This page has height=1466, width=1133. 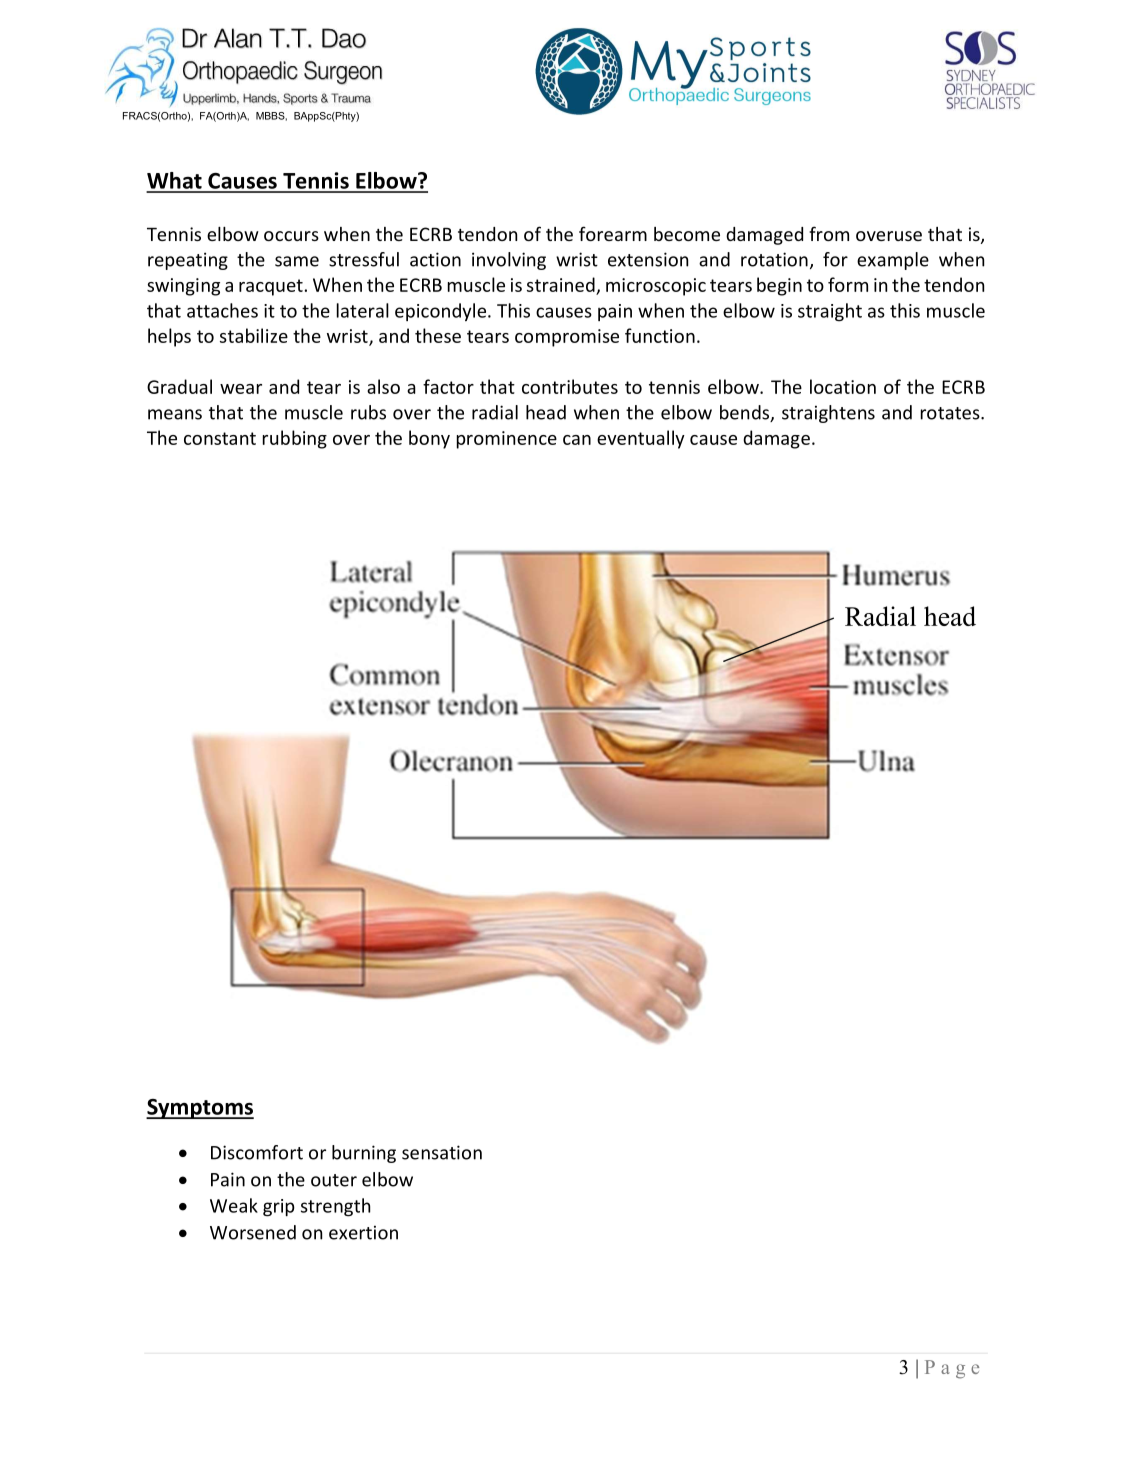 What do you see at coordinates (295, 439) in the page?
I see `rubbing` at bounding box center [295, 439].
